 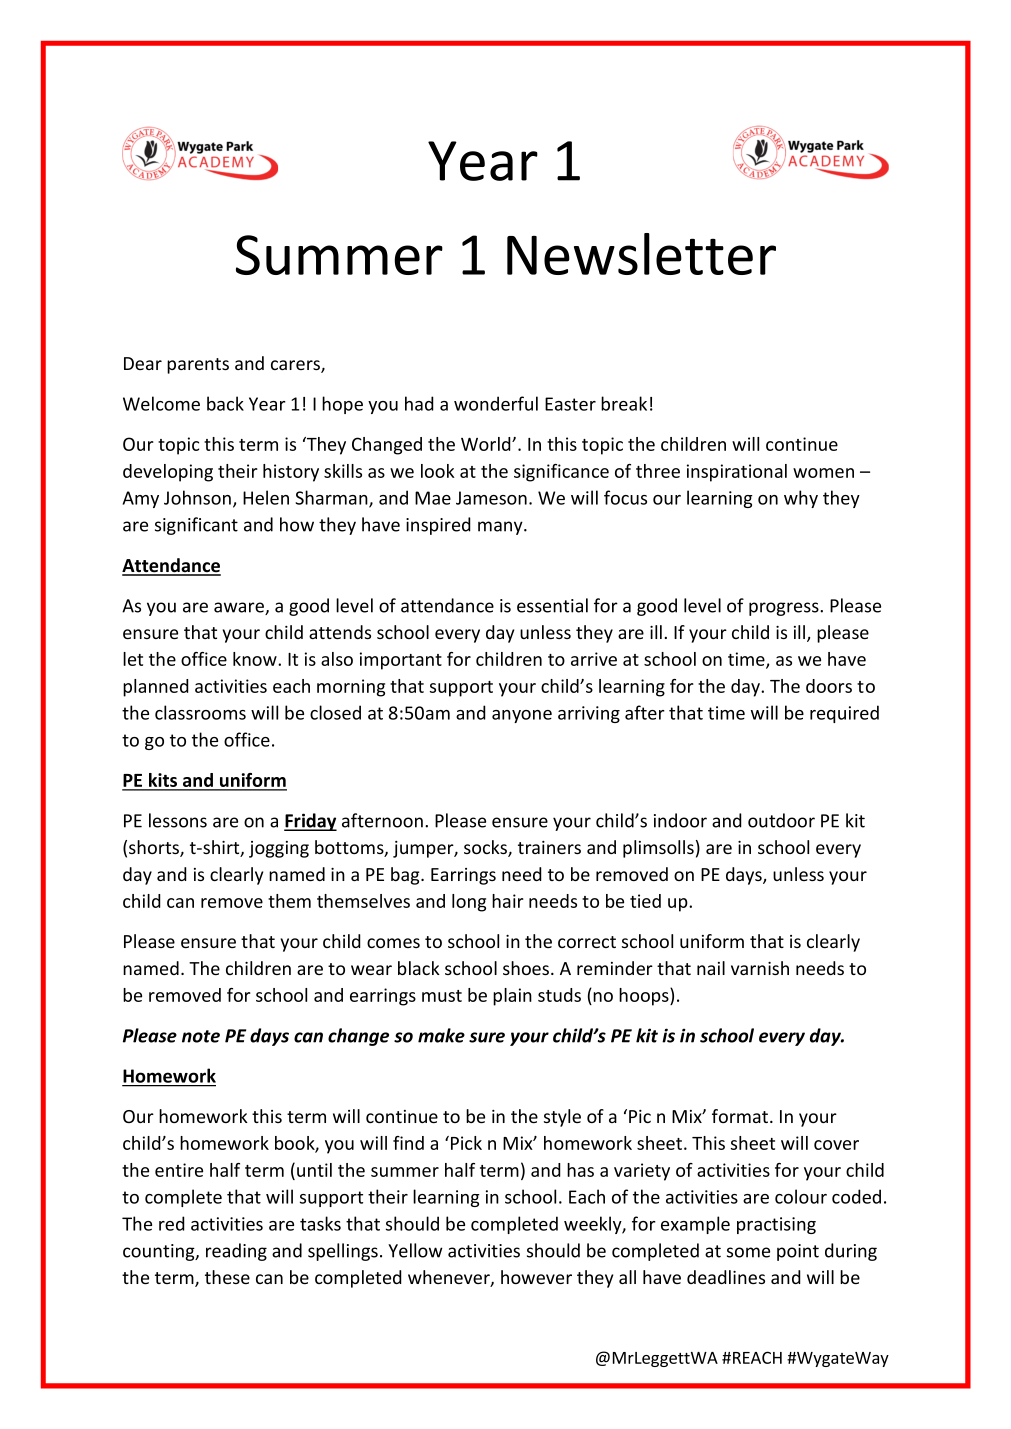 What do you see at coordinates (236, 1252) in the screenshot?
I see `reading` at bounding box center [236, 1252].
